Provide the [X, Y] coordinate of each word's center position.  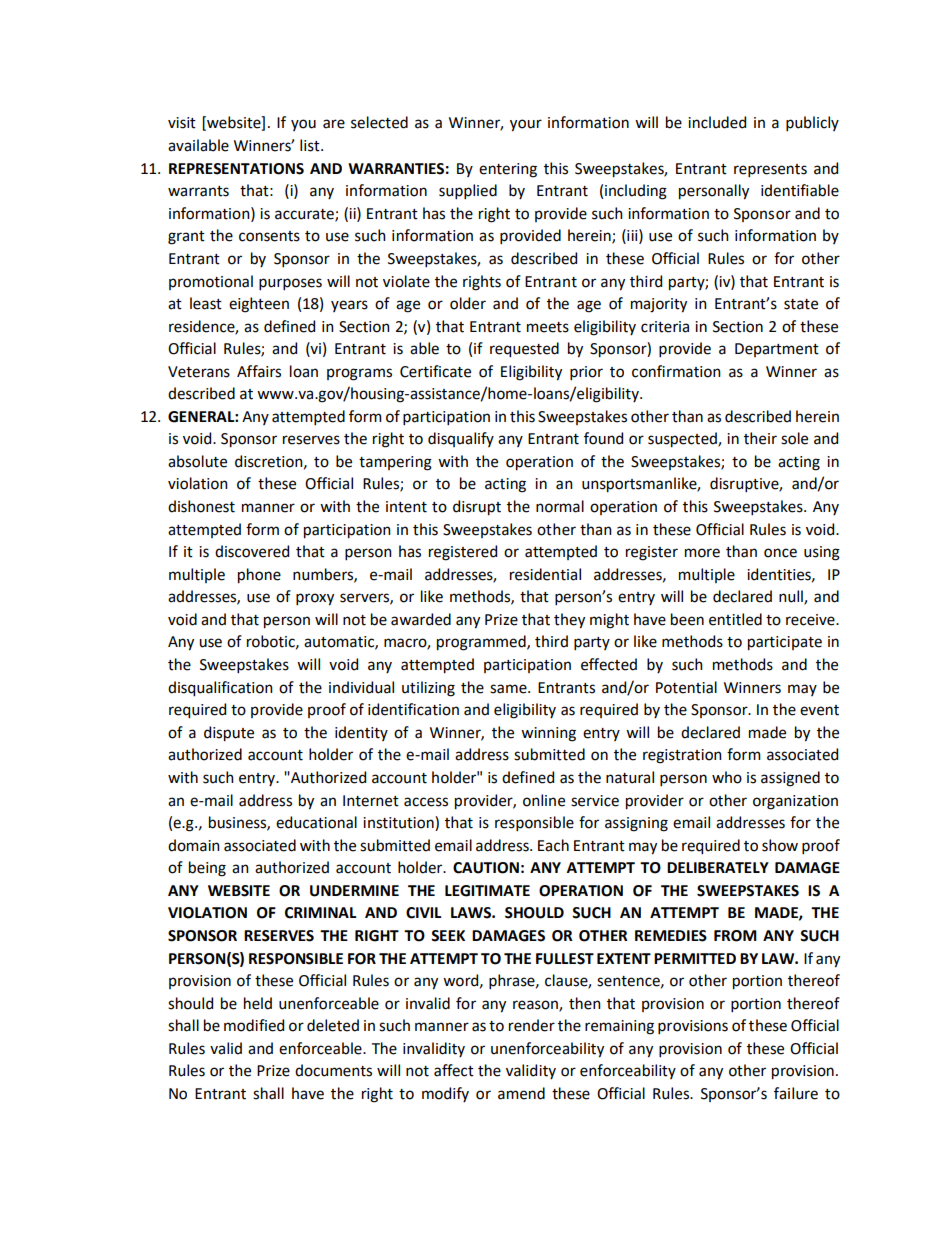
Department [777, 350]
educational [316, 822]
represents [770, 170]
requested [524, 350]
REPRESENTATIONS [236, 169]
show [780, 845]
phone [259, 576]
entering [508, 170]
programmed [482, 643]
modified [254, 1025]
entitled [735, 619]
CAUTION [486, 868]
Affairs [259, 371]
